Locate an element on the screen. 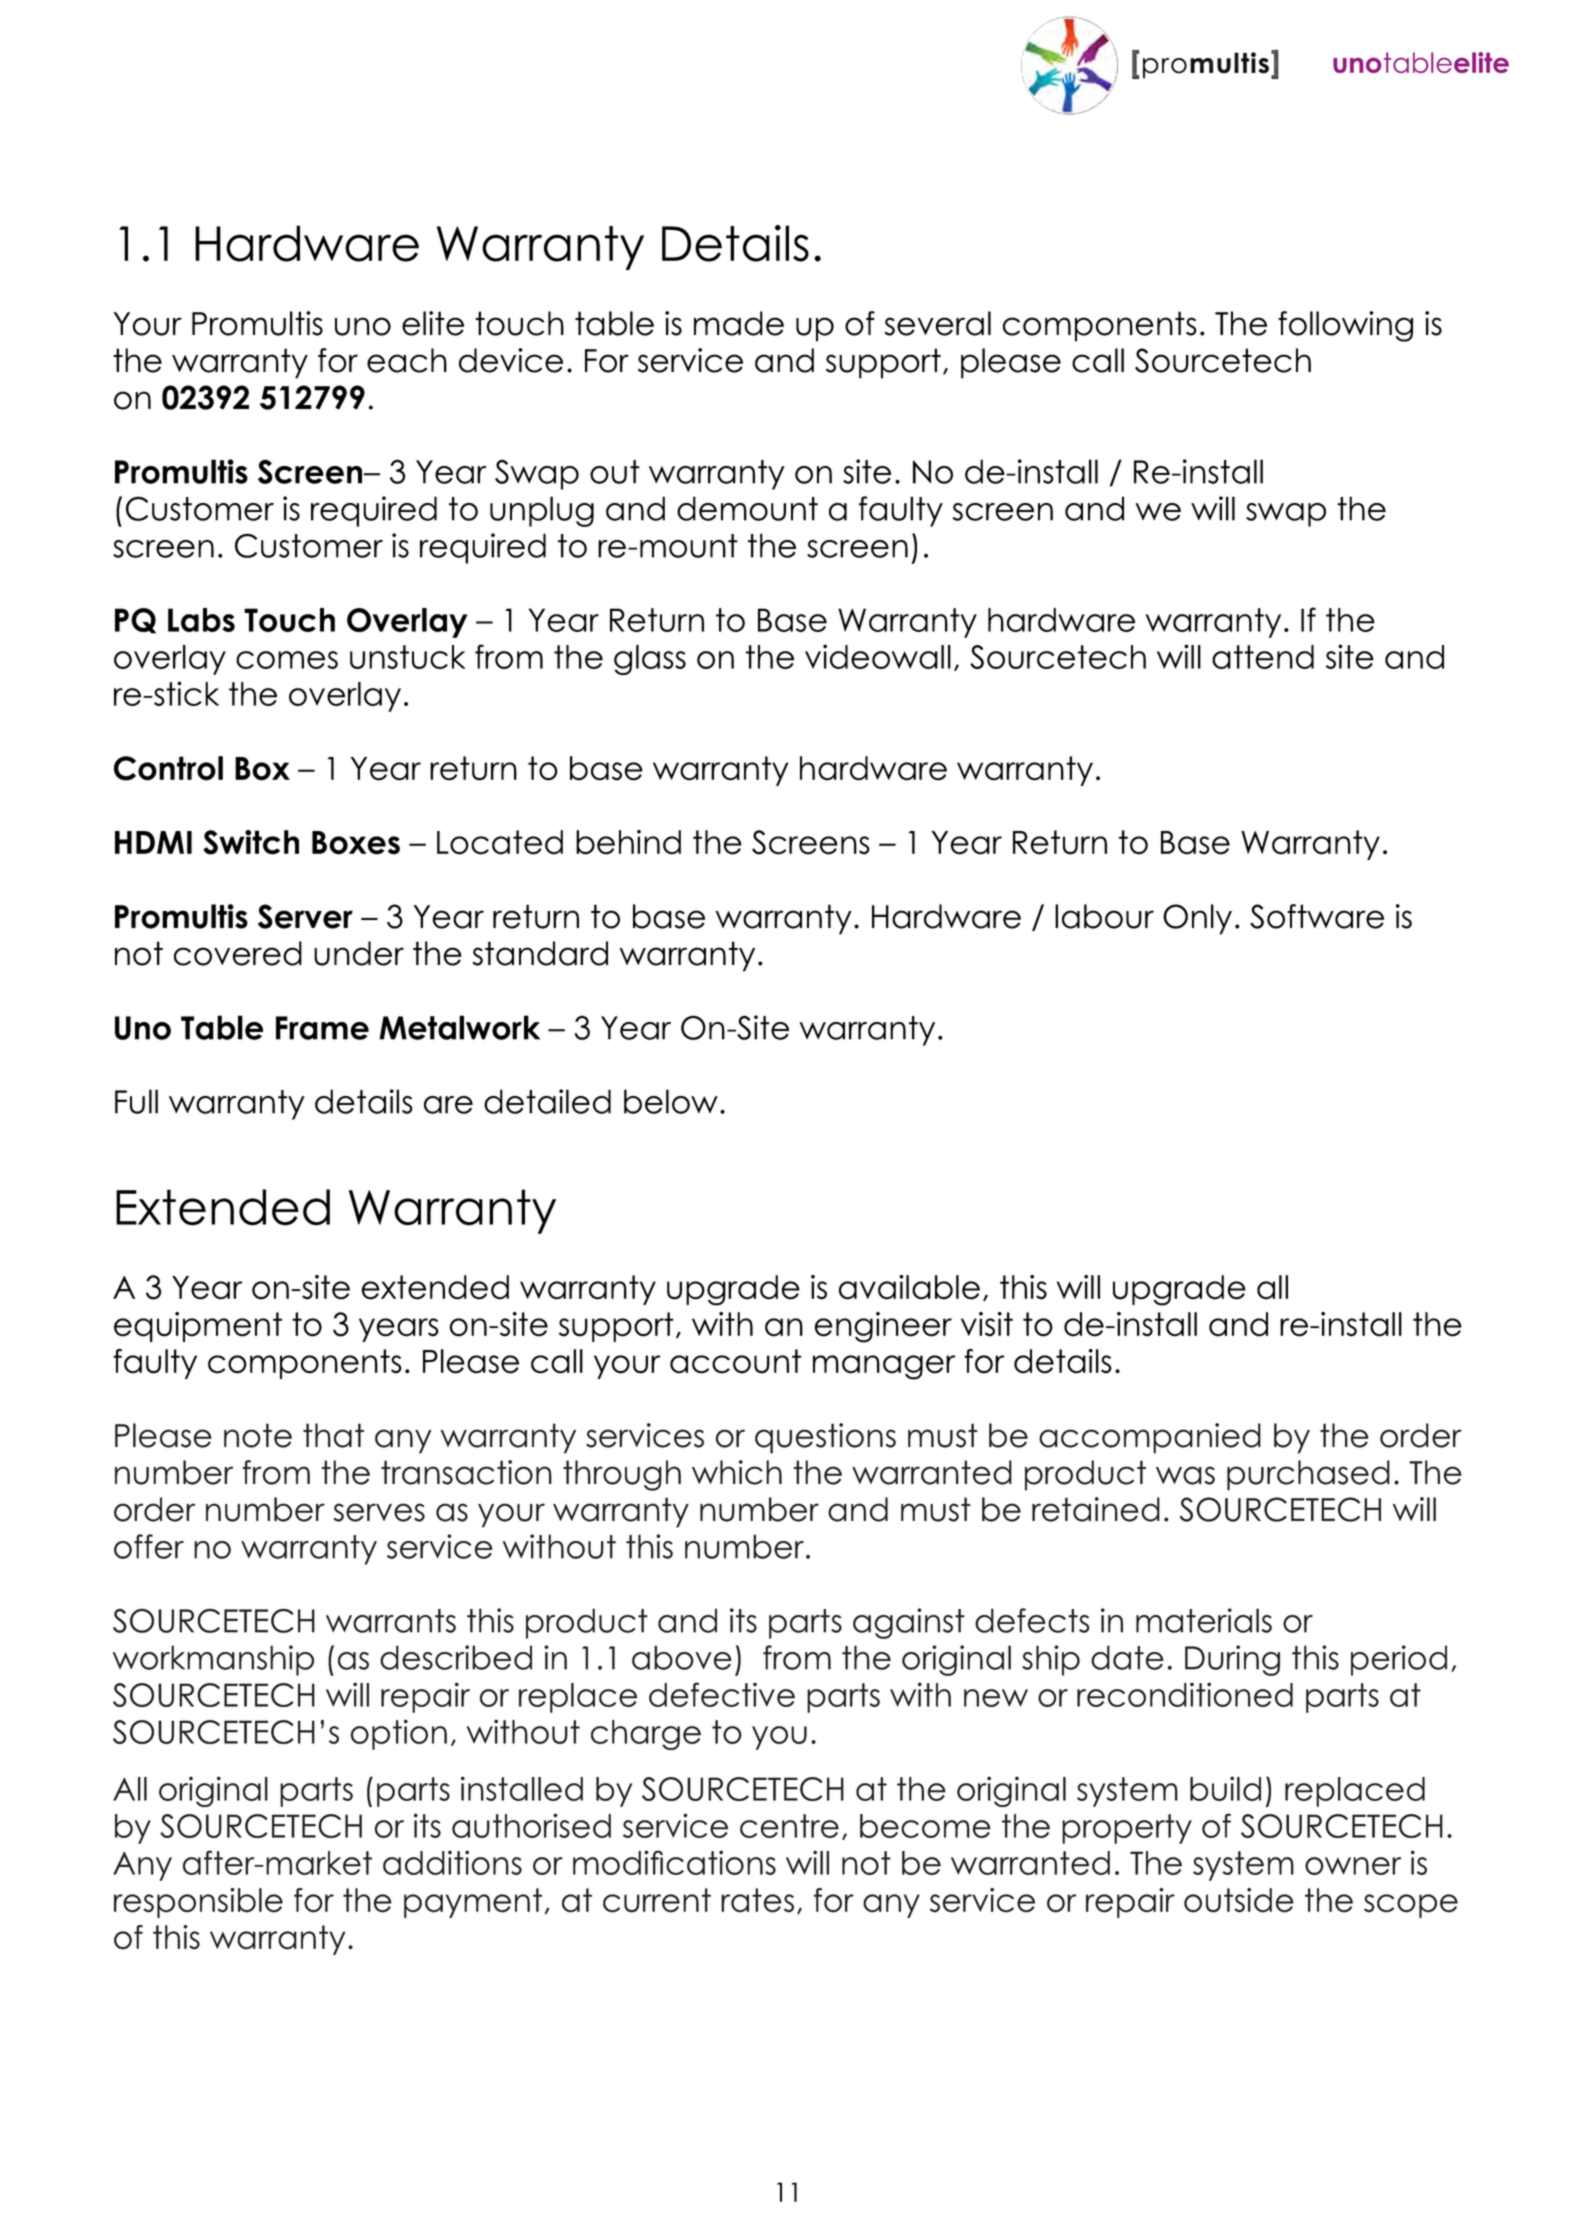 This screenshot has width=1576, height=2229. each is located at coordinates (407, 360).
